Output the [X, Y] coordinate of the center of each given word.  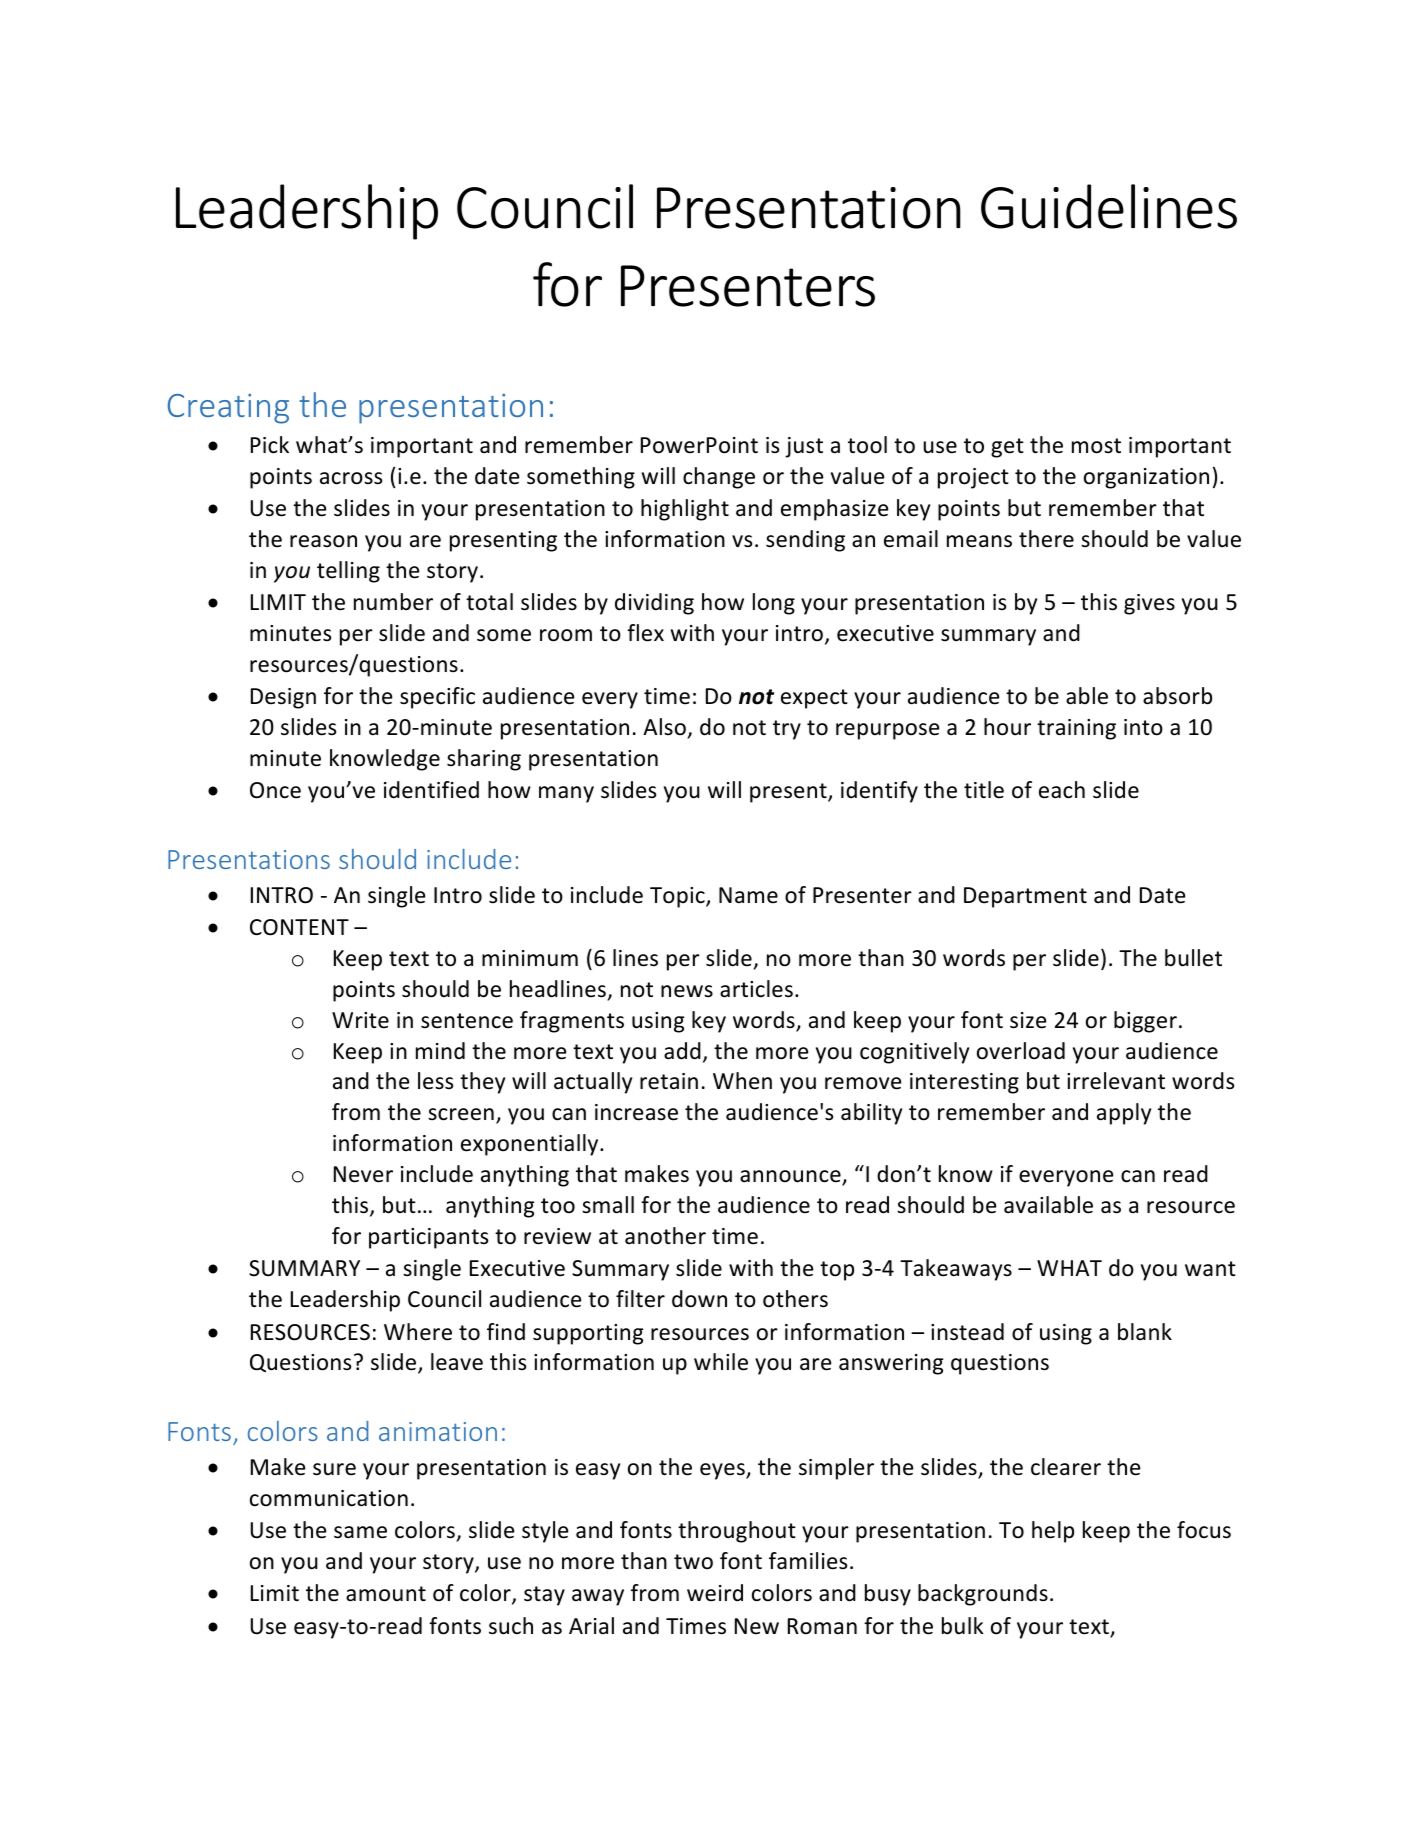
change [719, 478]
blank [1145, 1332]
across [351, 478]
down [699, 1299]
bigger [1145, 1022]
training [1076, 729]
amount [386, 1594]
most [1096, 446]
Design [283, 698]
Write [360, 1020]
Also [664, 727]
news [687, 991]
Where [418, 1332]
